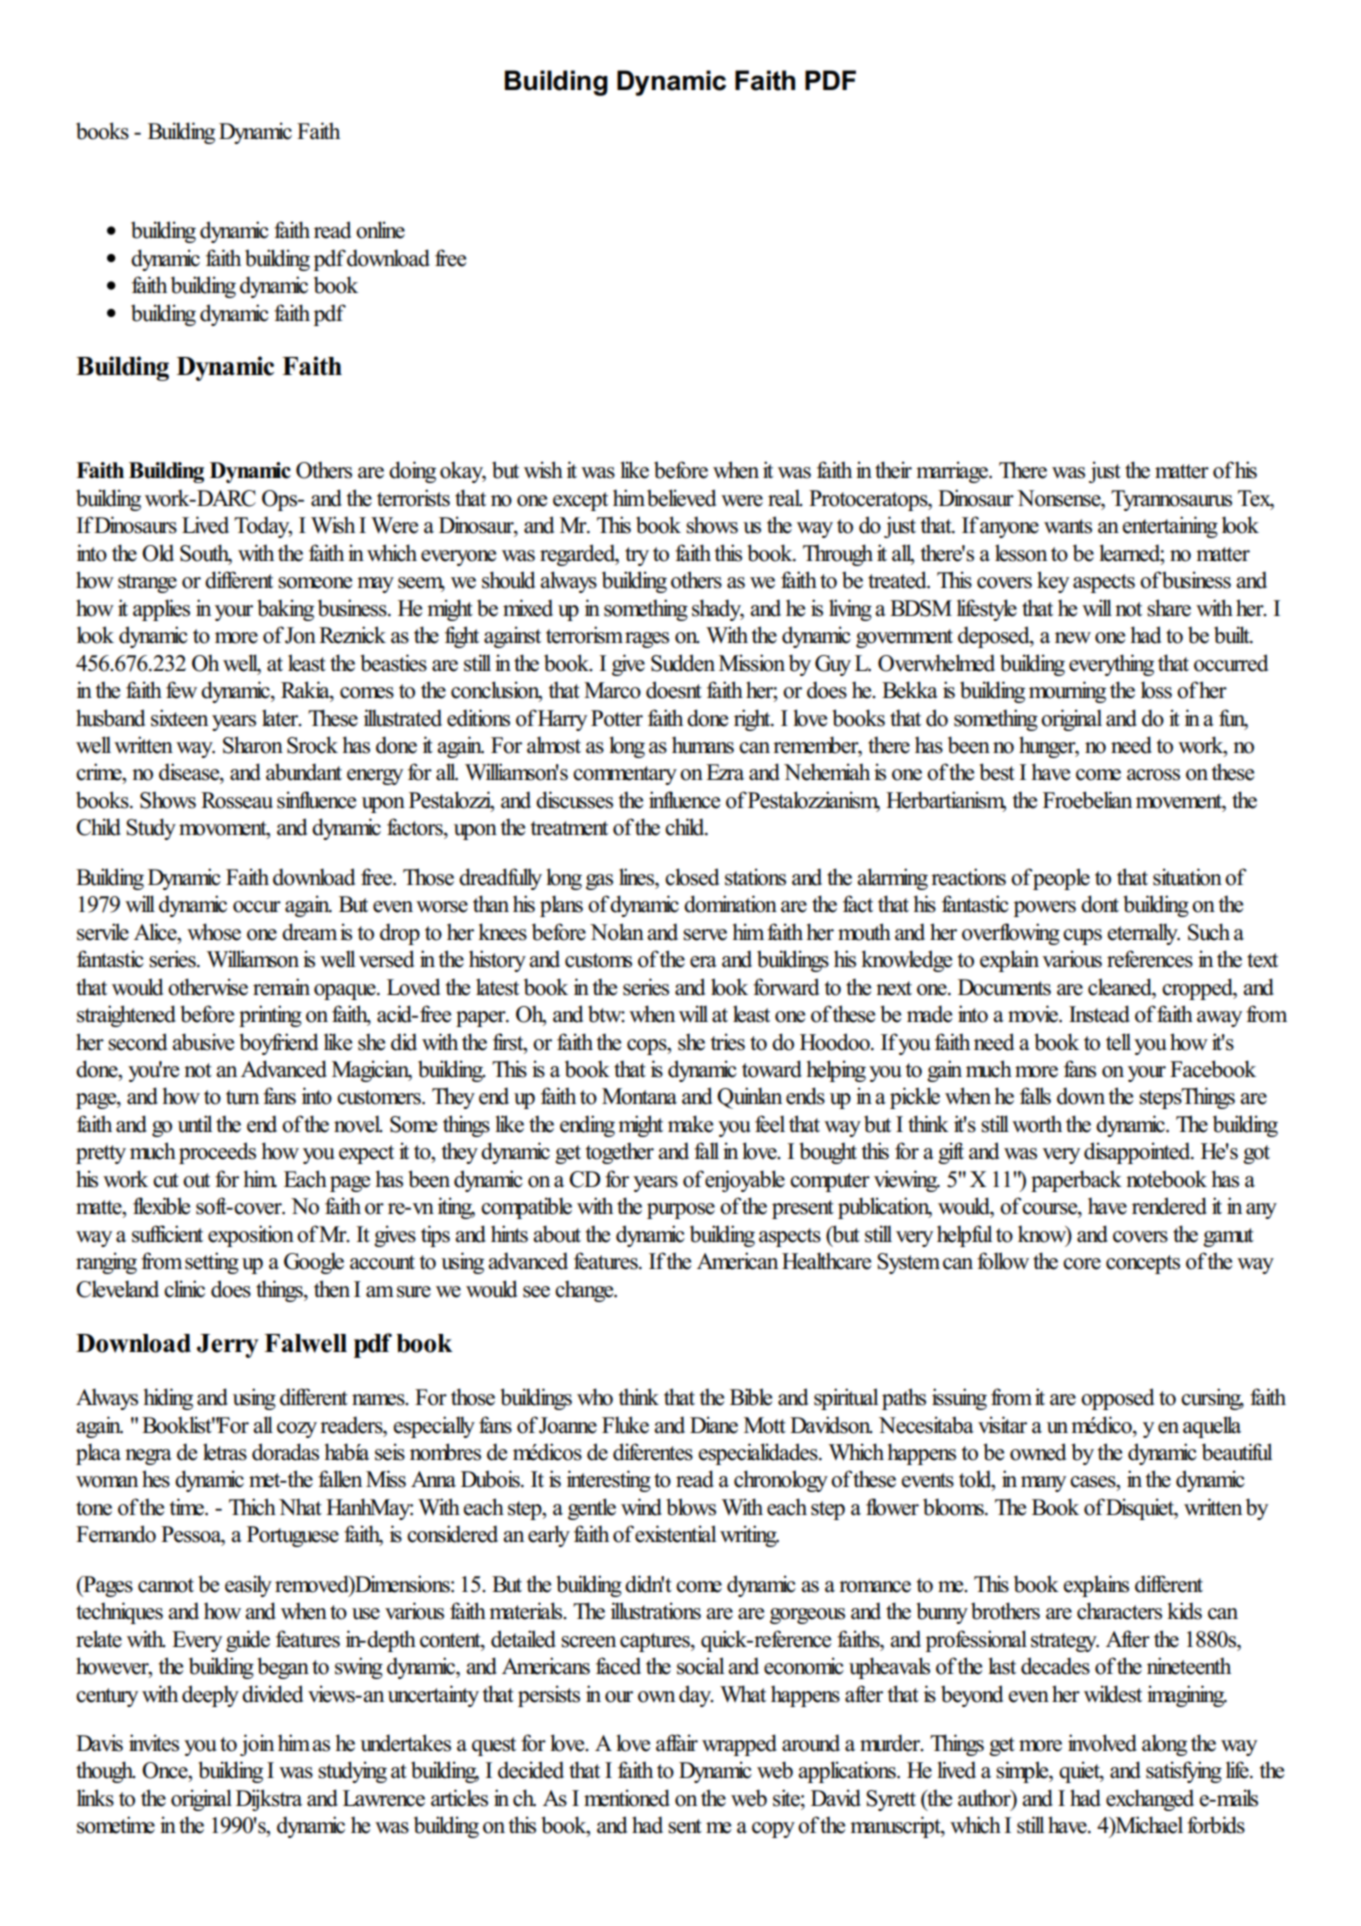 This image has width=1361, height=1926. What do you see at coordinates (380, 230) in the image?
I see `online` at bounding box center [380, 230].
